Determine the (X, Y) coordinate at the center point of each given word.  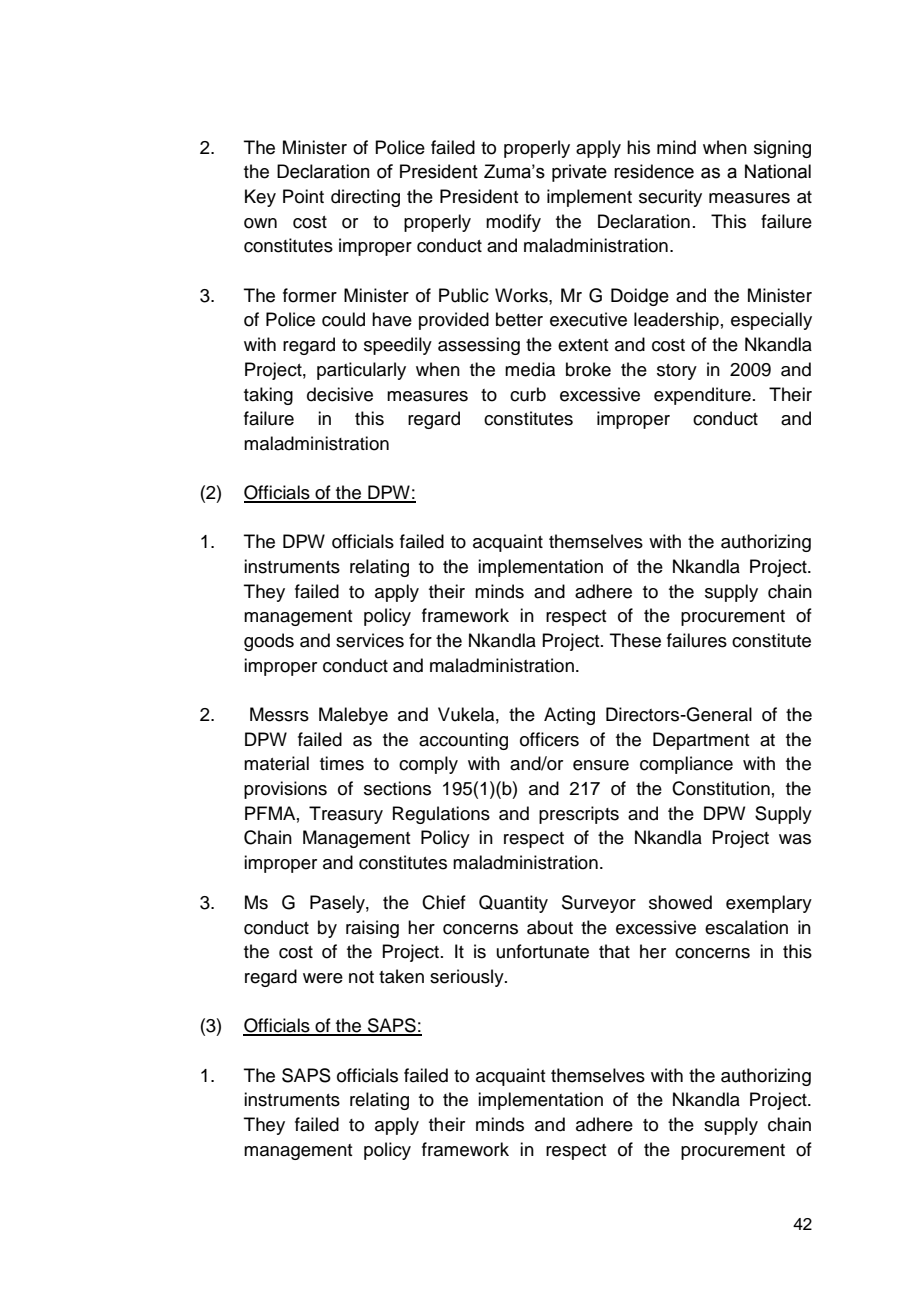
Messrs (279, 714)
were (323, 978)
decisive (340, 394)
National (778, 171)
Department (701, 741)
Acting (569, 716)
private (579, 173)
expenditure (702, 396)
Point (303, 196)
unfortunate (543, 951)
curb (528, 394)
